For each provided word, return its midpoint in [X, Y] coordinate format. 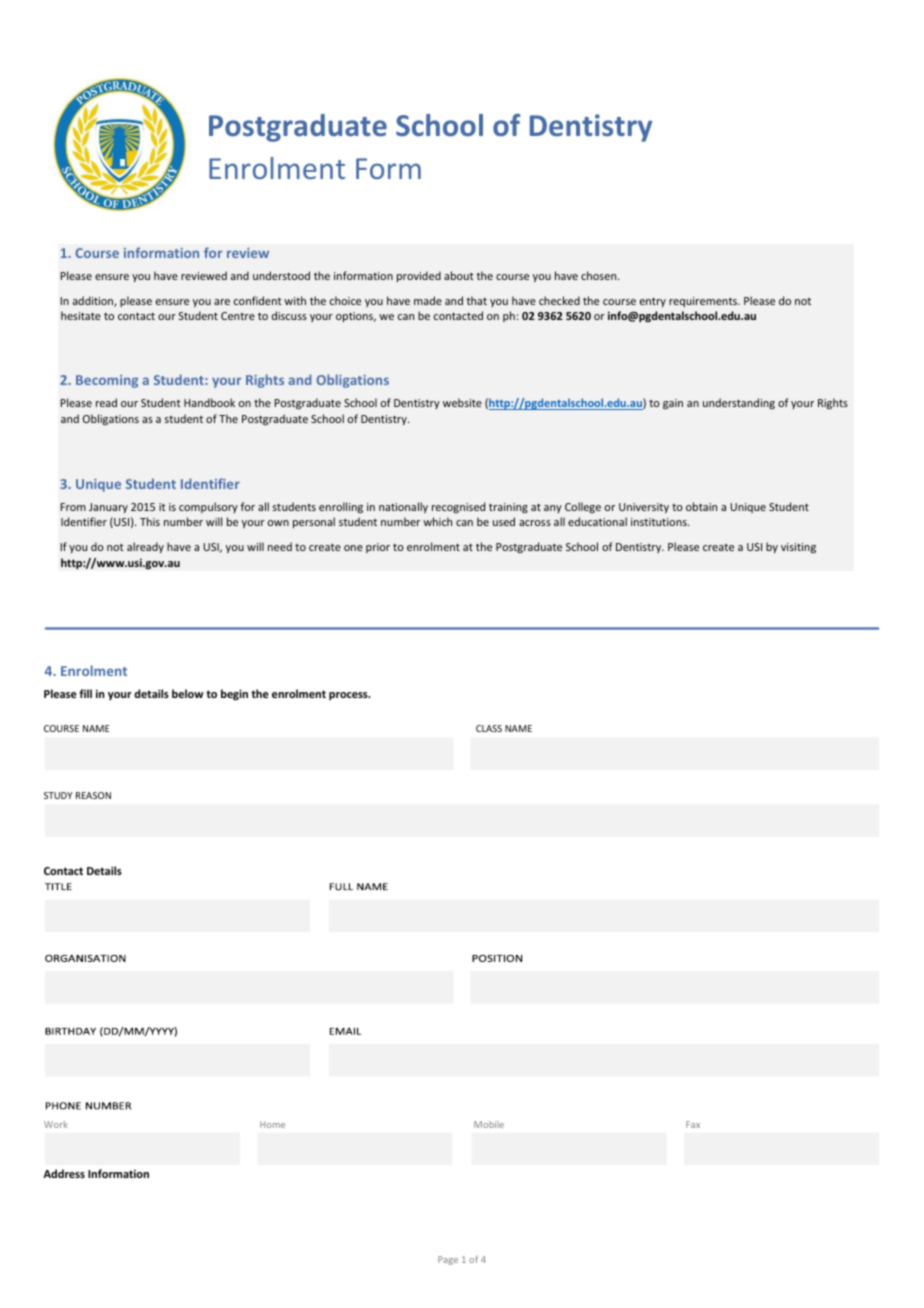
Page [448, 1260]
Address [64, 1173]
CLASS [489, 728]
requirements [704, 302]
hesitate [81, 315]
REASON [93, 795]
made [428, 300]
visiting [798, 548]
